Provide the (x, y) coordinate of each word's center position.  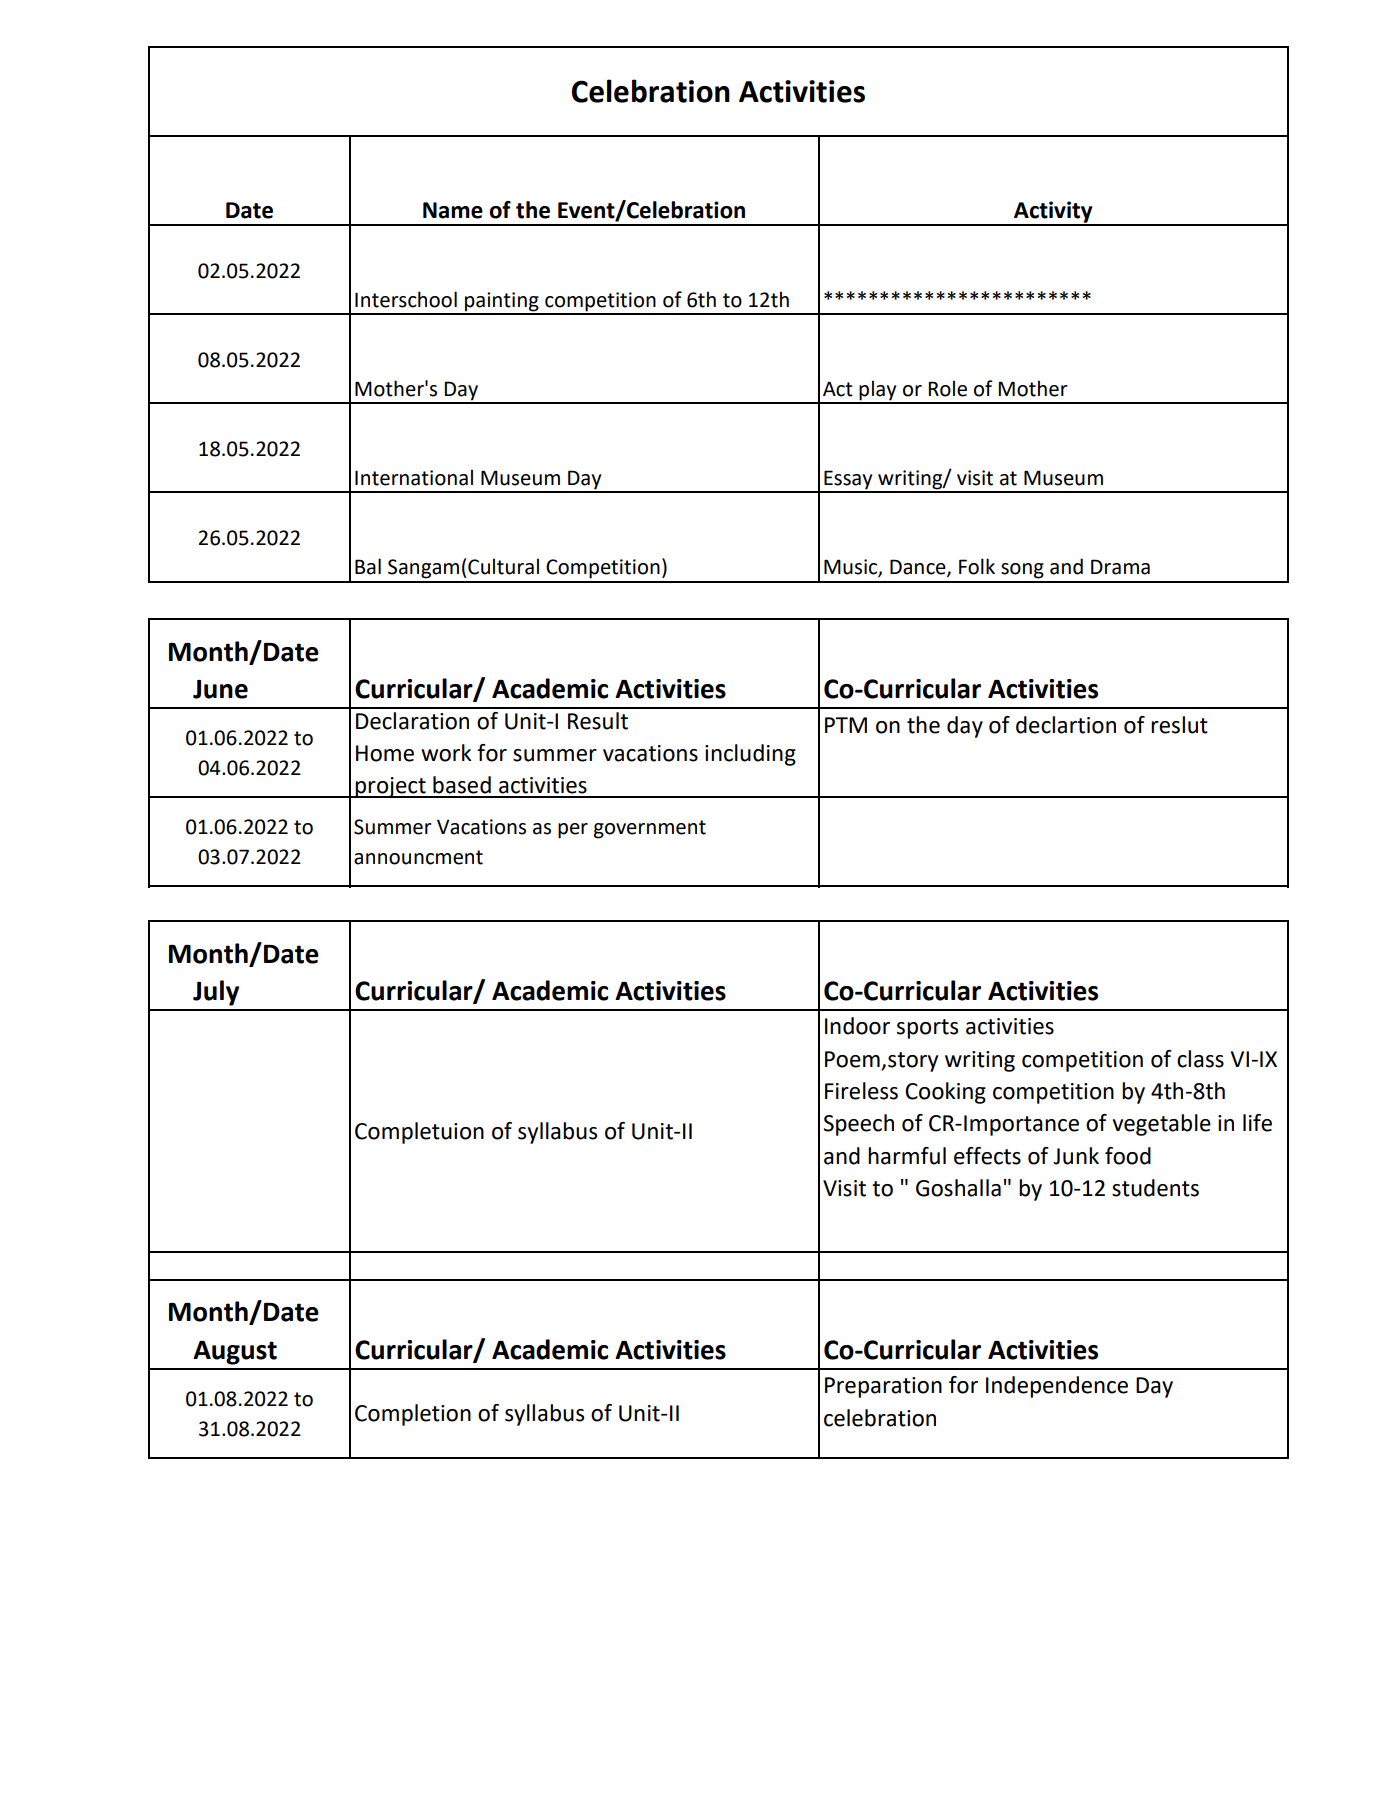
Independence (1057, 1387)
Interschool (406, 299)
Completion (413, 1415)
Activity (1053, 213)
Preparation (883, 1387)
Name (453, 210)
